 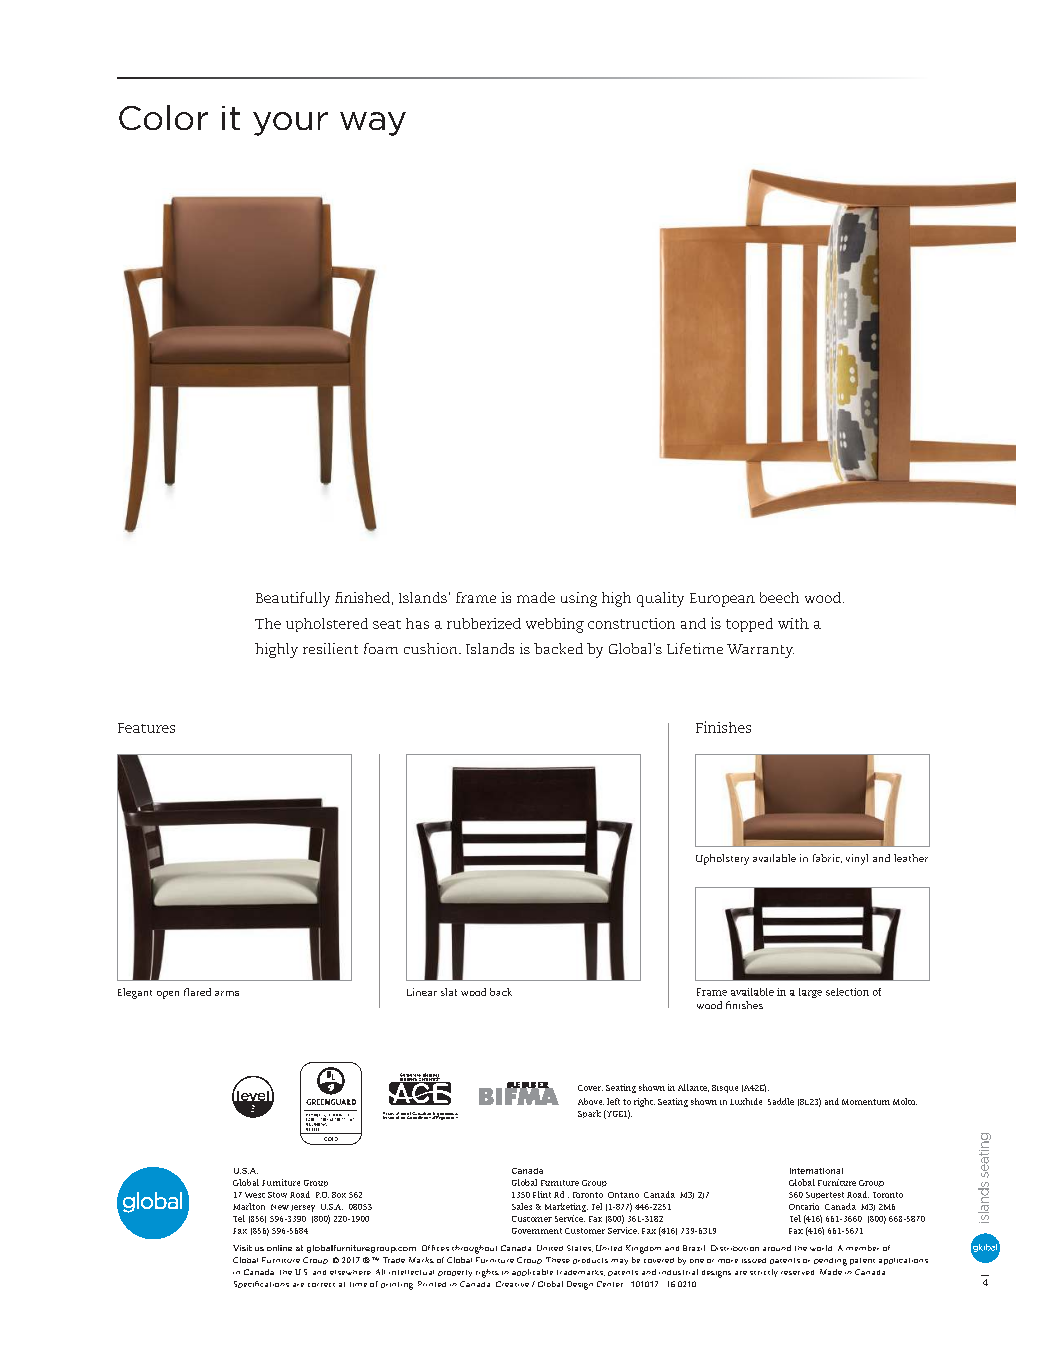 I want to click on arms, so click(x=227, y=993).
